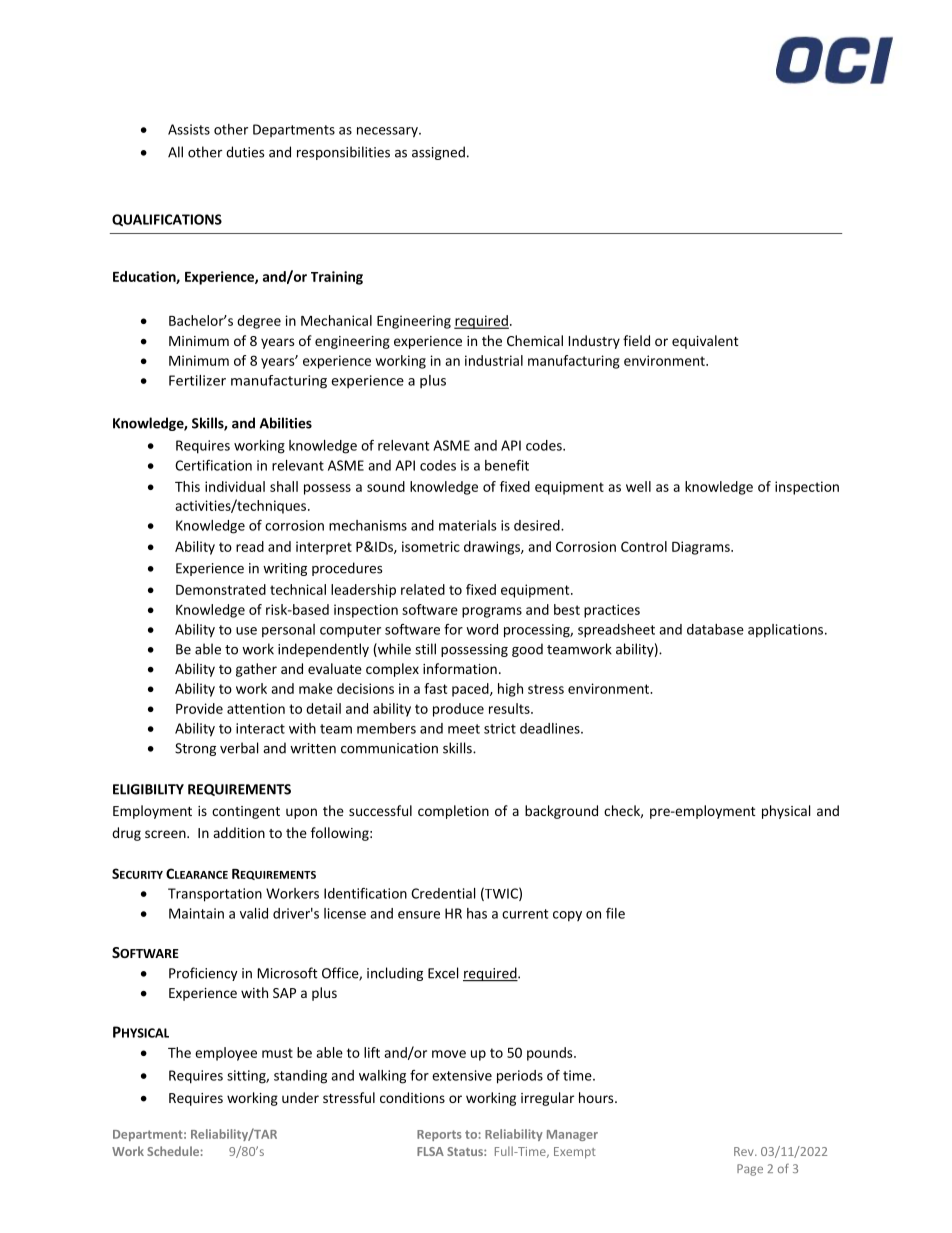 This page has height=1233, width=952. Describe the element at coordinates (615, 913) in the page. I see `file` at that location.
